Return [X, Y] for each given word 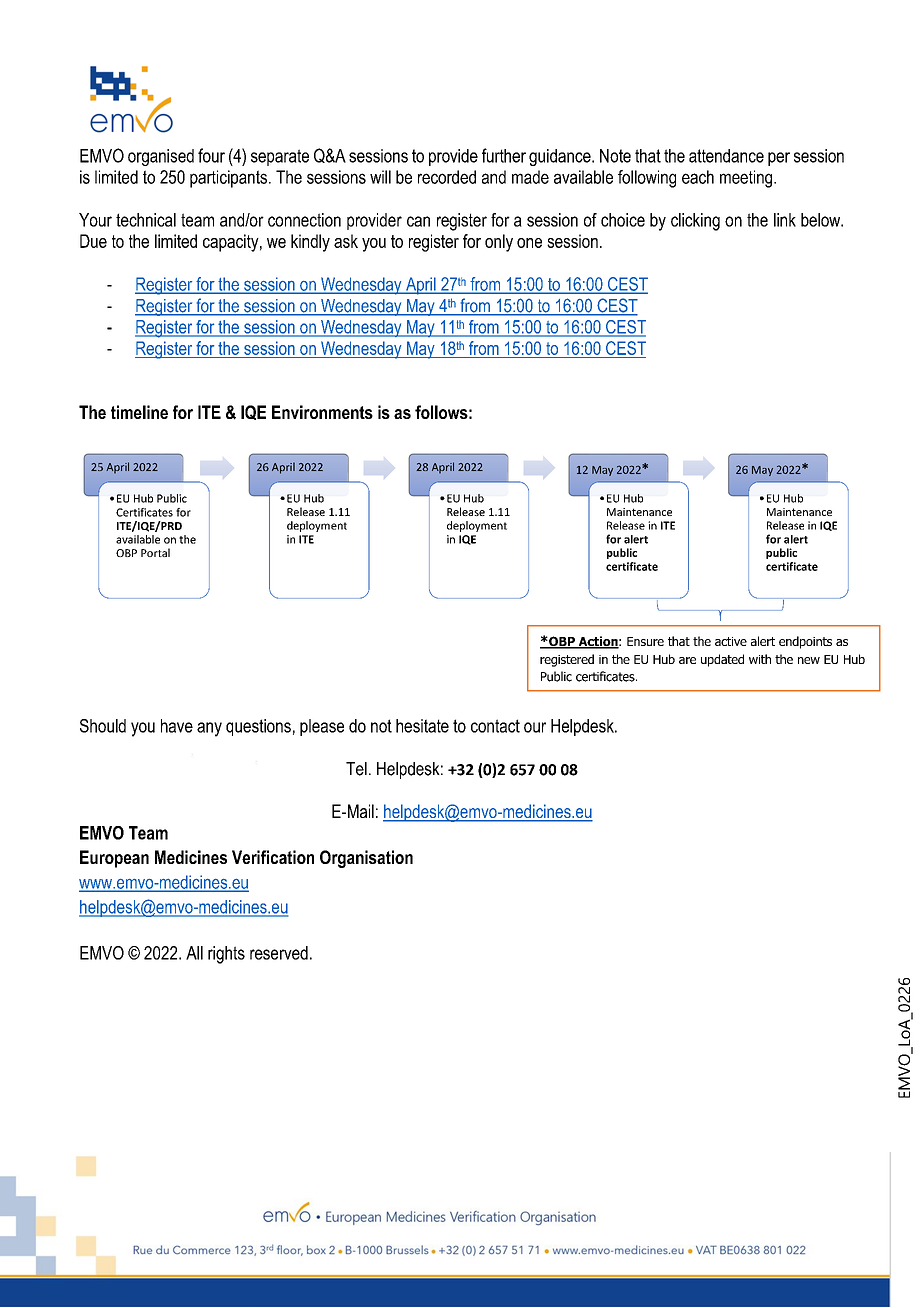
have [177, 726]
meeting [747, 179]
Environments [322, 412]
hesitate [422, 726]
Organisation [366, 859]
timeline [139, 412]
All [194, 953]
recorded [447, 177]
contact [495, 726]
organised [161, 157]
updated [722, 660]
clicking [695, 222]
